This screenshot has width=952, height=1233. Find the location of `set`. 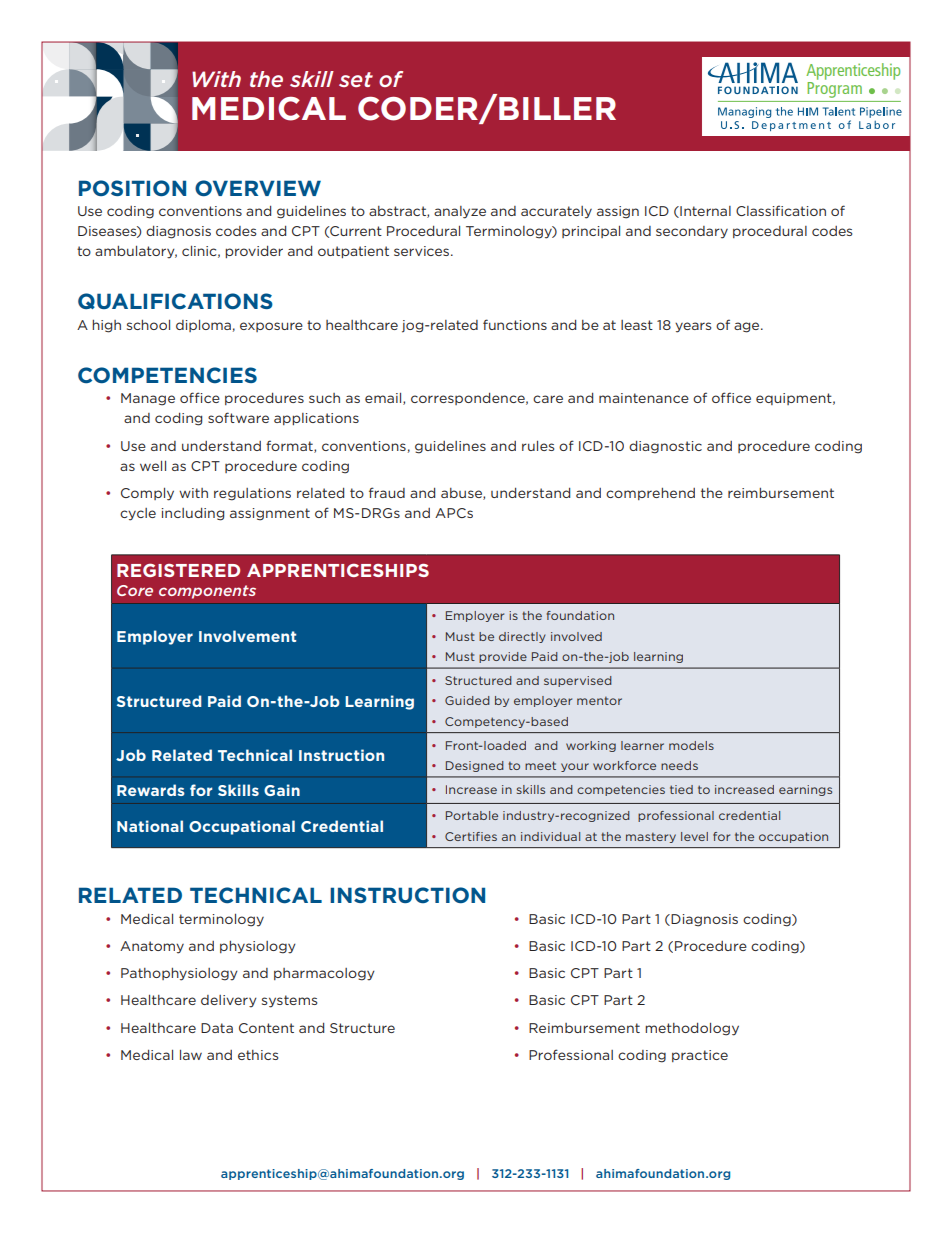

set is located at coordinates (356, 79).
